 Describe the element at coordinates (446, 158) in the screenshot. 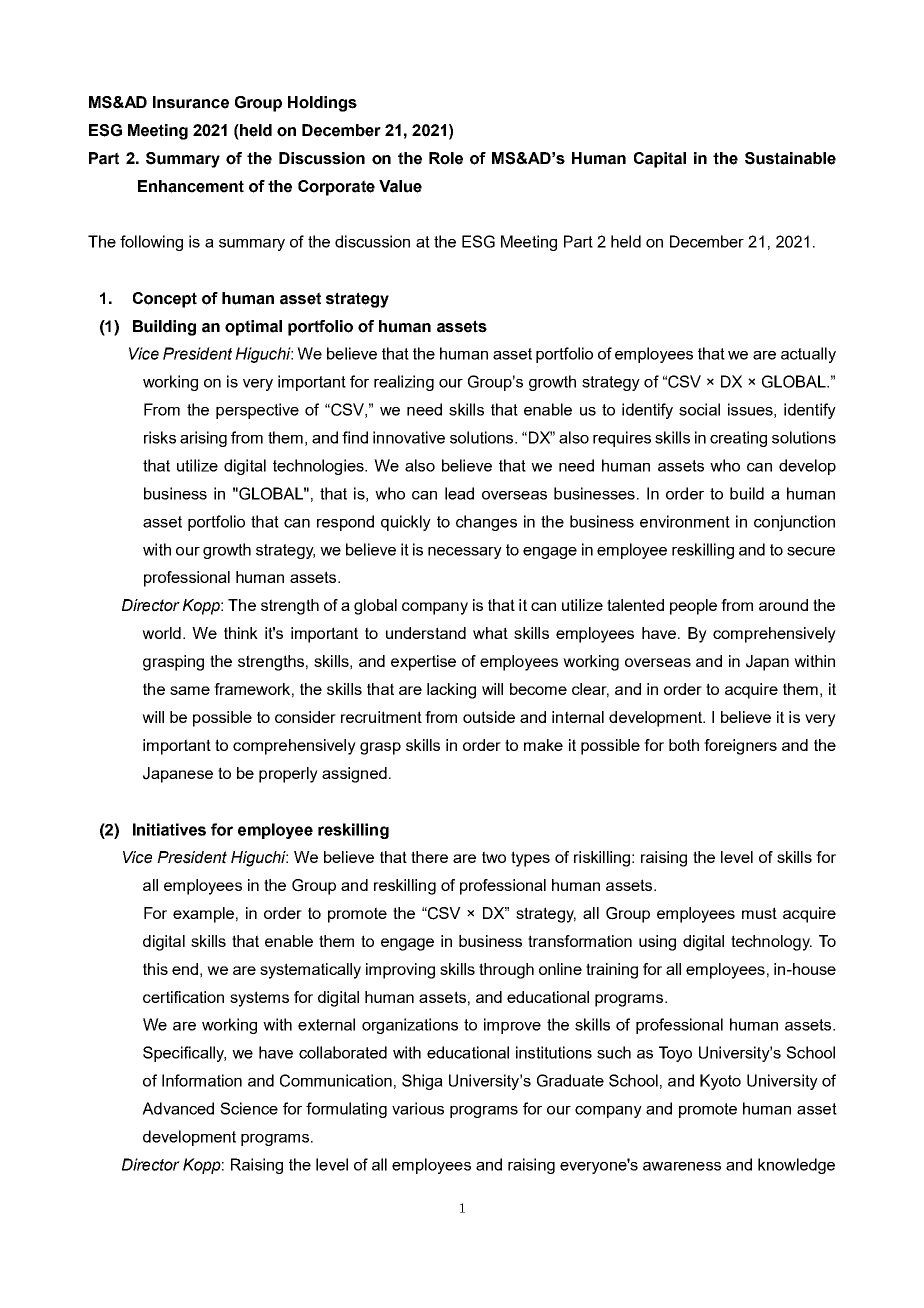

I see `Role` at that location.
